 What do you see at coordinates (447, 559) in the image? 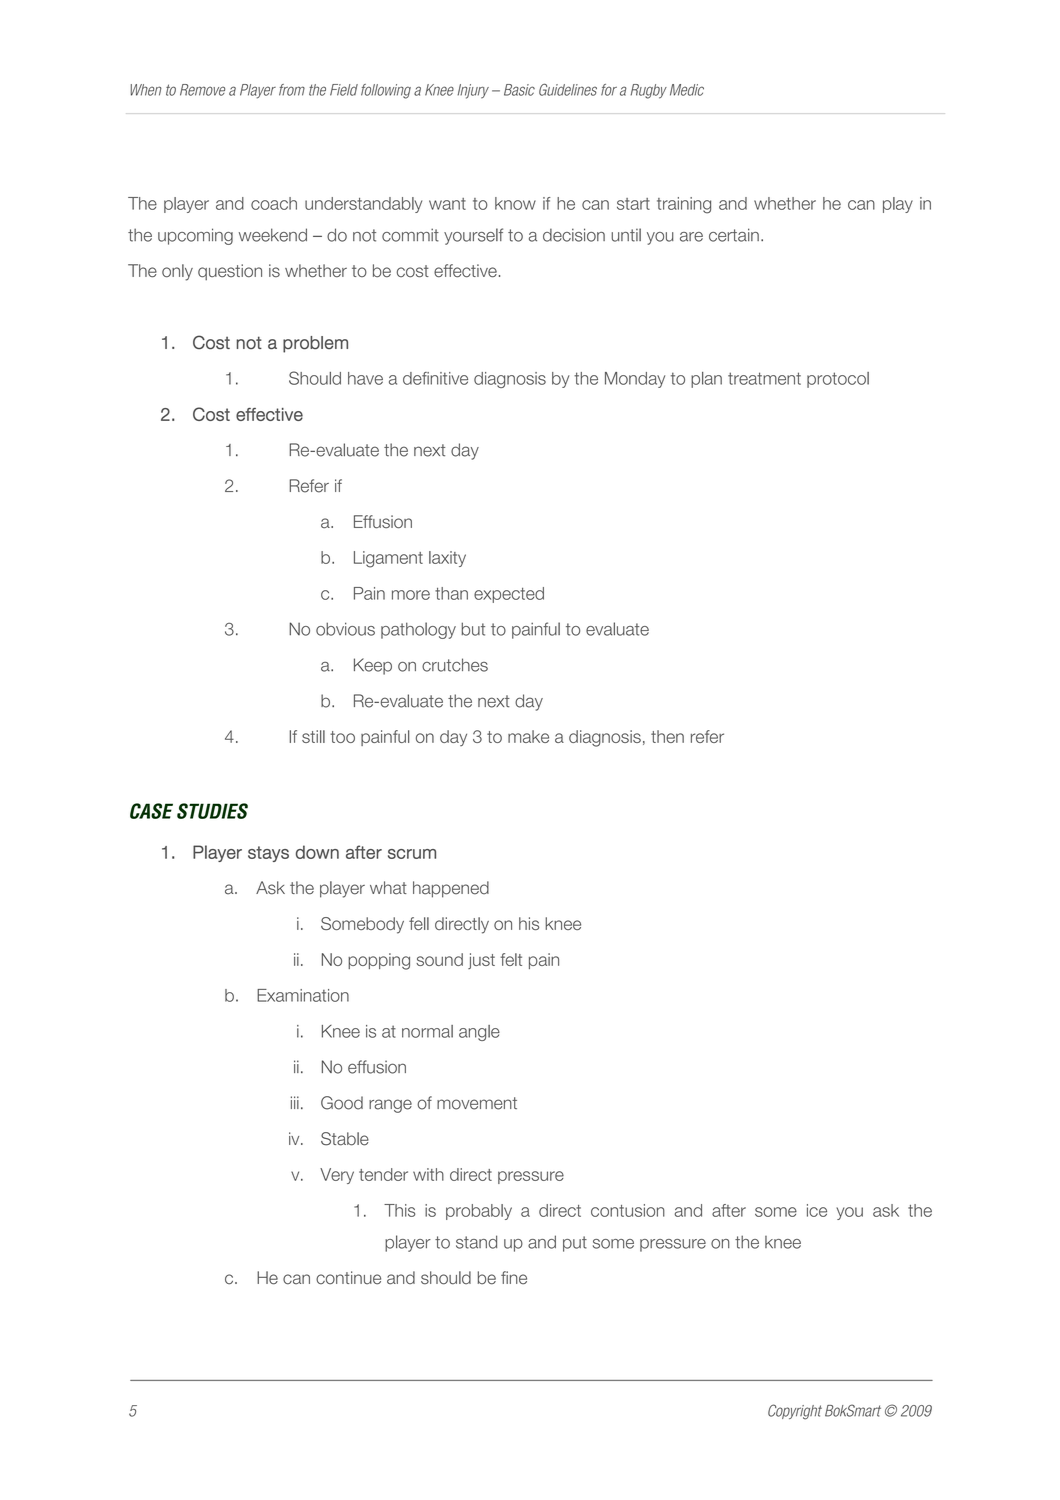
I see `laxity` at bounding box center [447, 559].
